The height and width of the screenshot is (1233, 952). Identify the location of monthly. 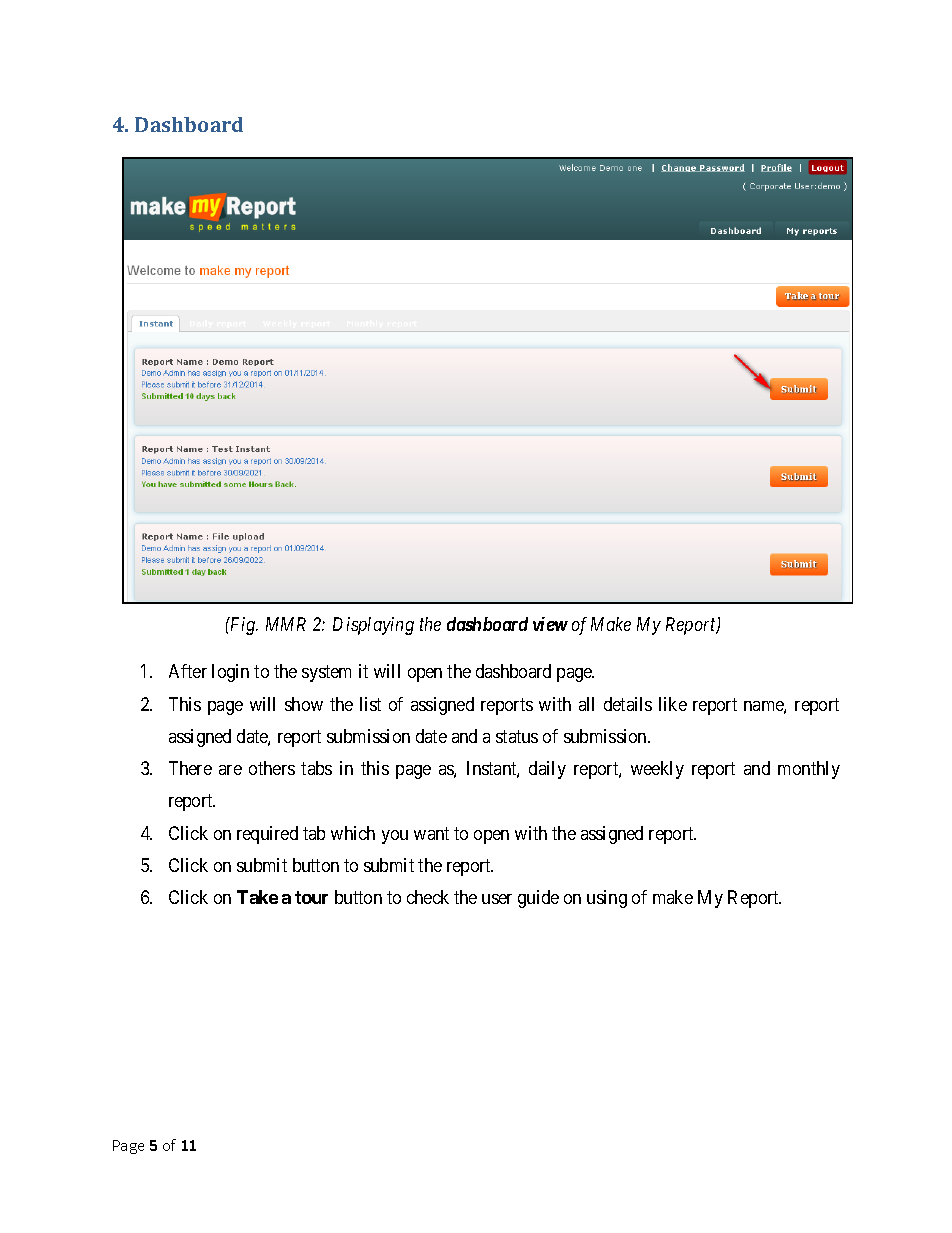
(809, 770).
